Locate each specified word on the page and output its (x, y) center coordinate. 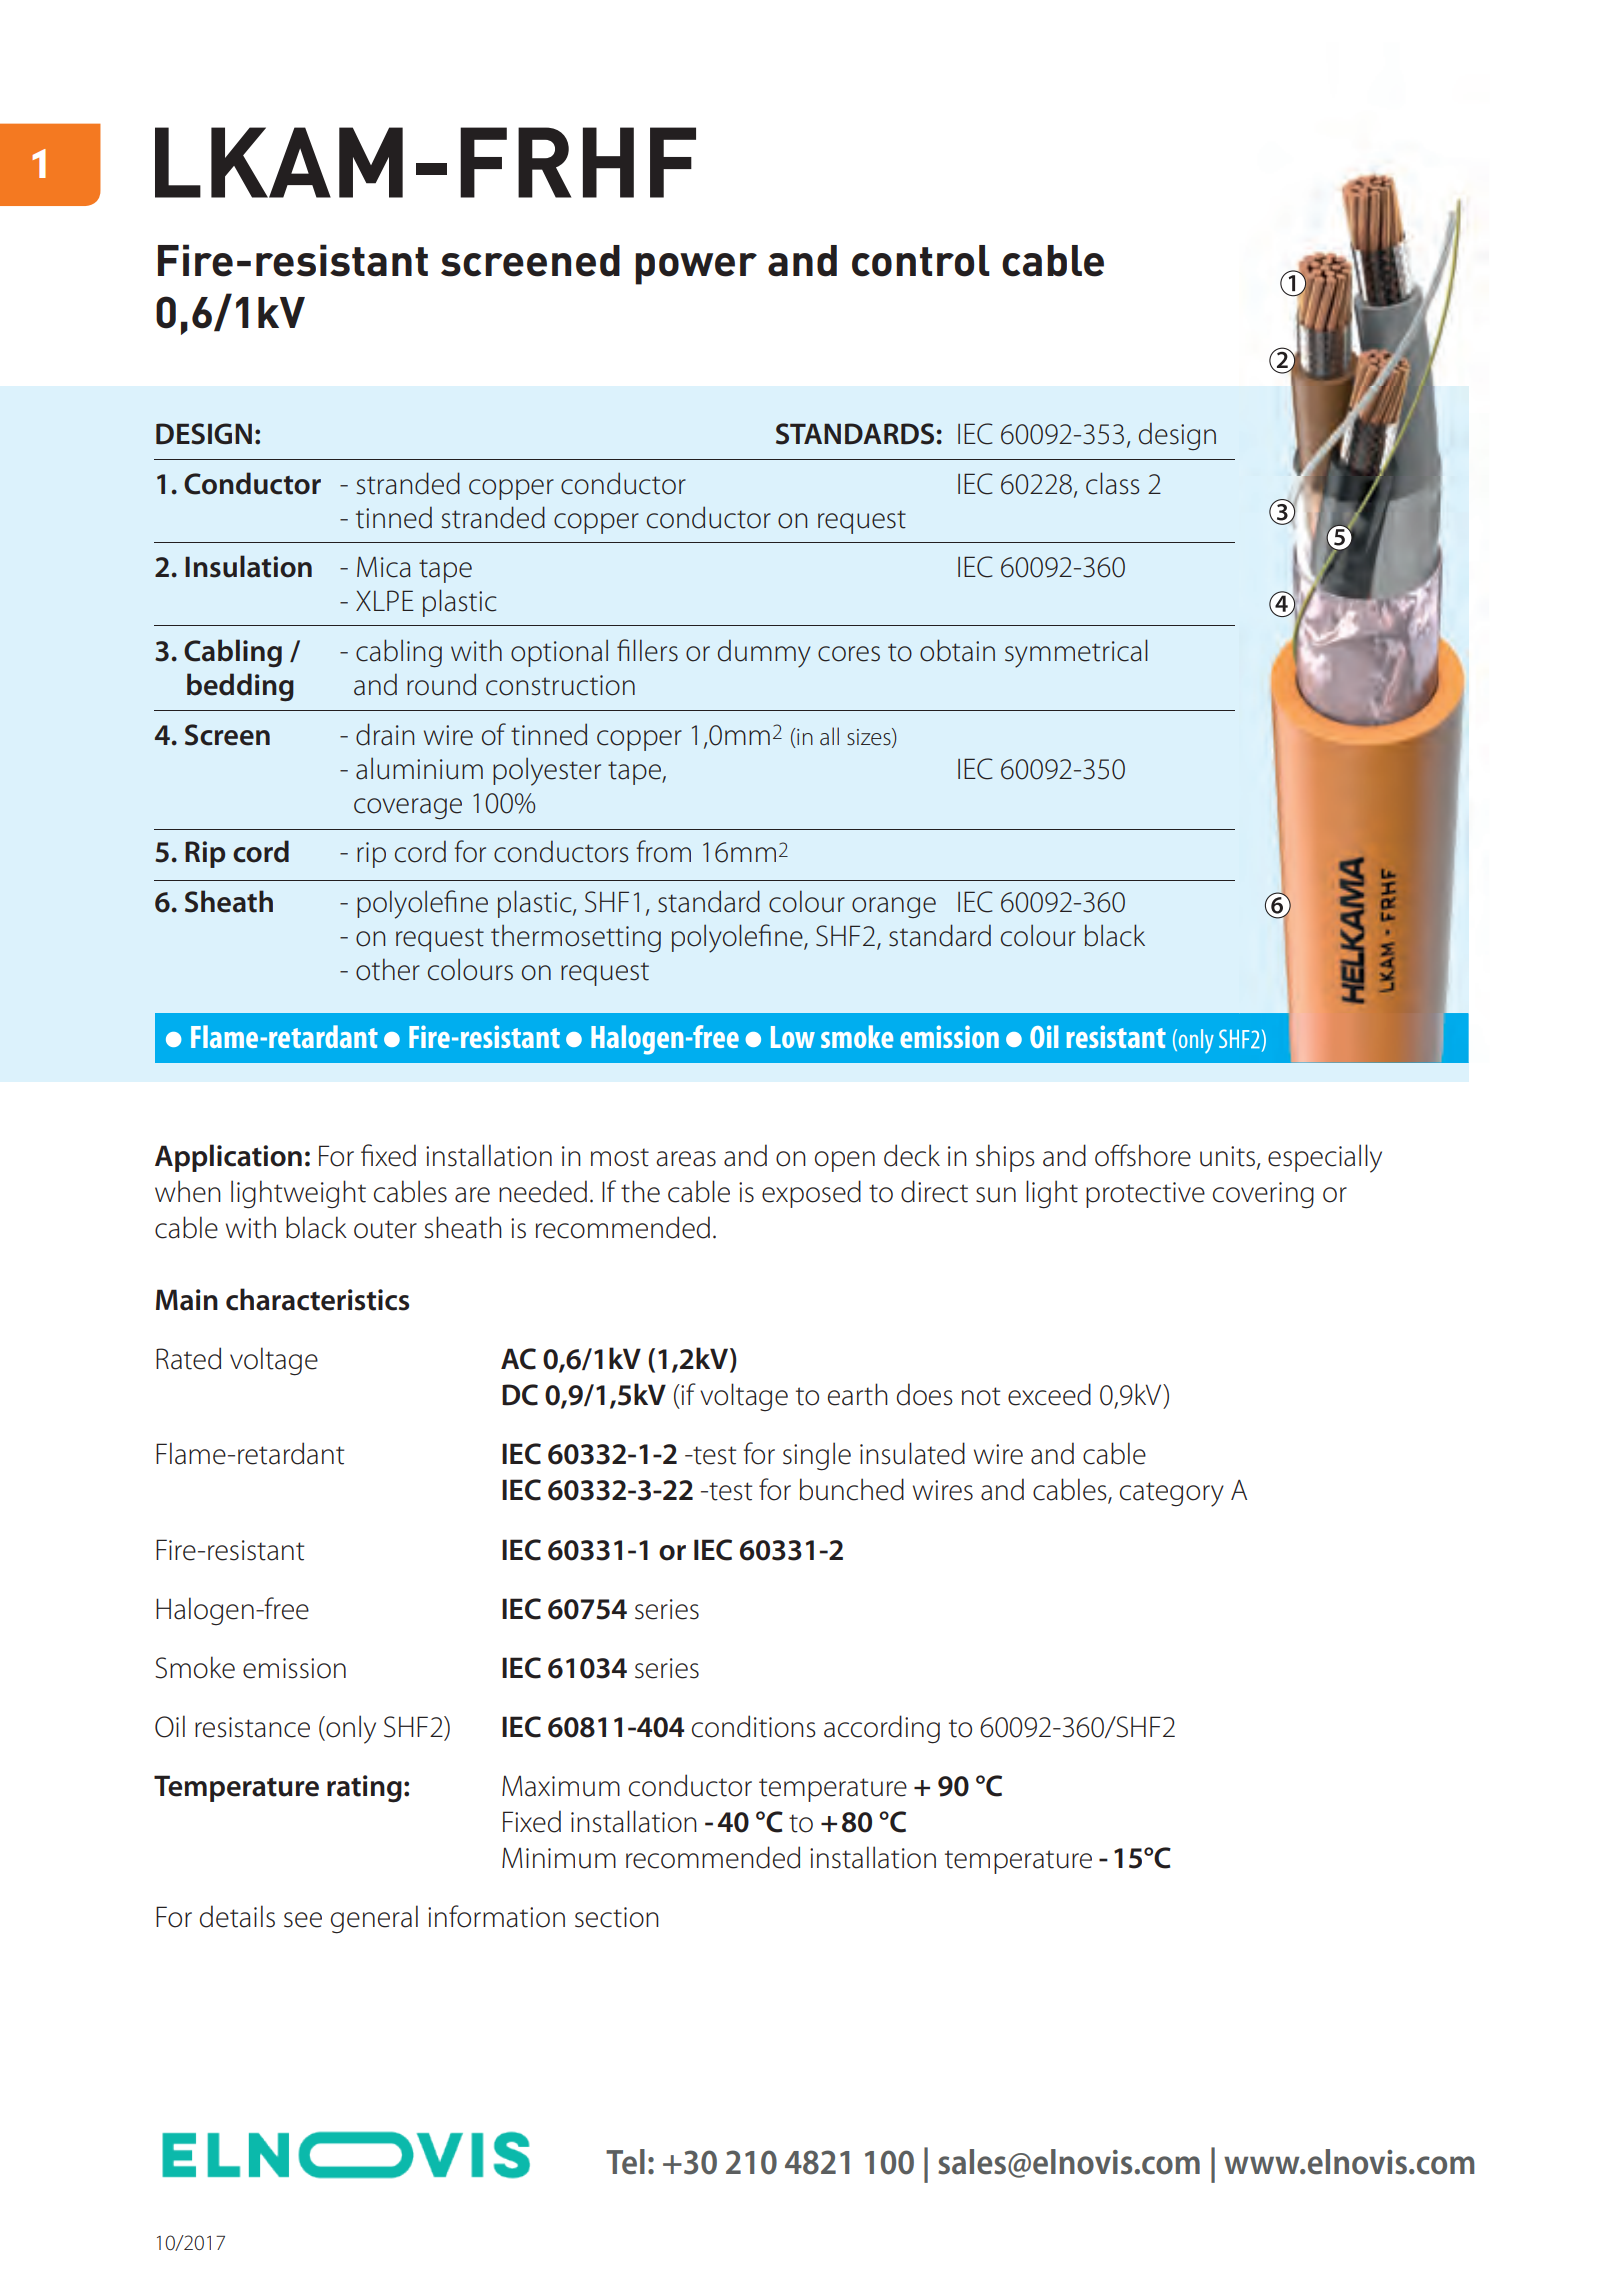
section (617, 1917)
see (303, 1920)
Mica (384, 567)
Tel (625, 2162)
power (696, 269)
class (1112, 483)
